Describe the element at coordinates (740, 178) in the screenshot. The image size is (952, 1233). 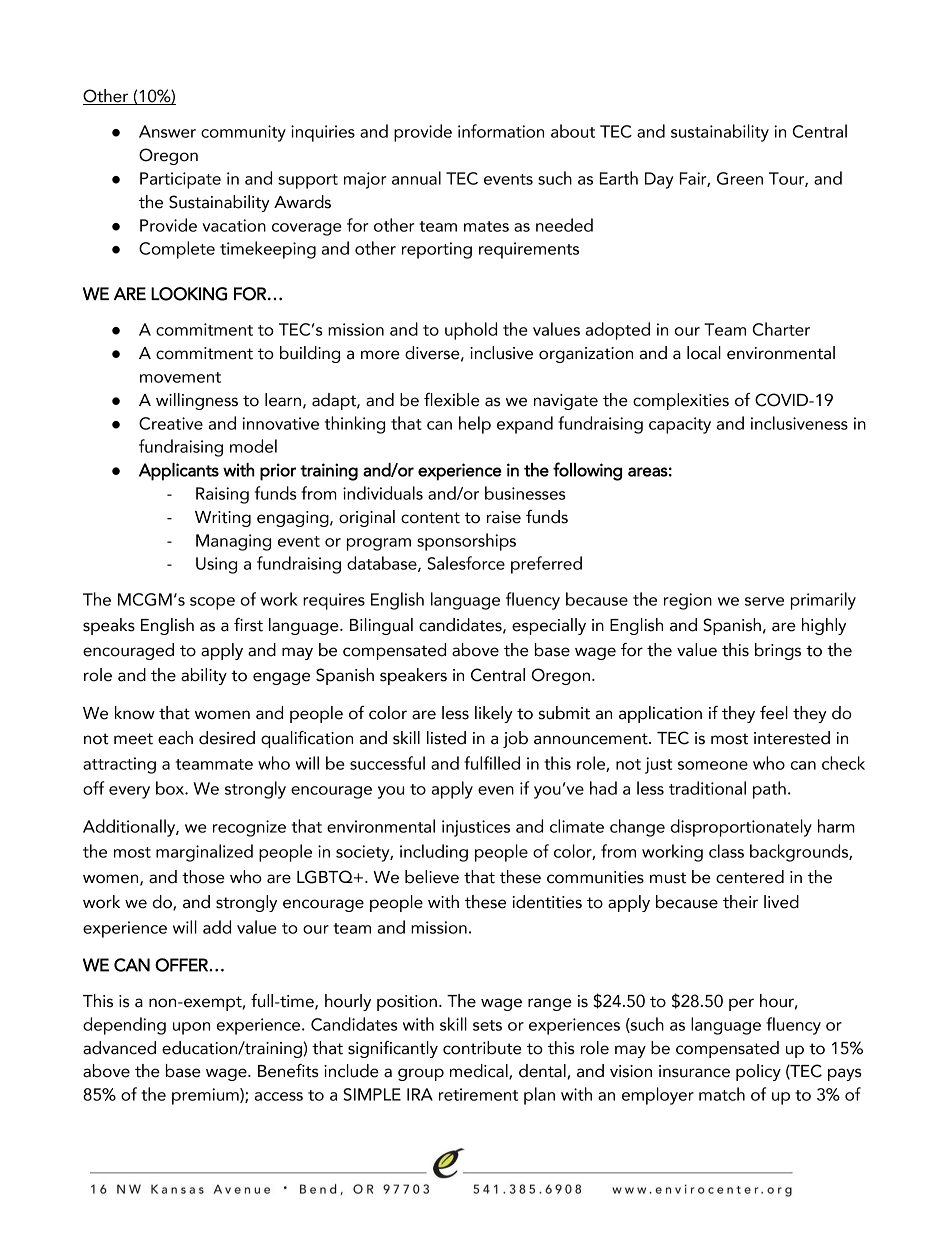
I see `Green` at that location.
